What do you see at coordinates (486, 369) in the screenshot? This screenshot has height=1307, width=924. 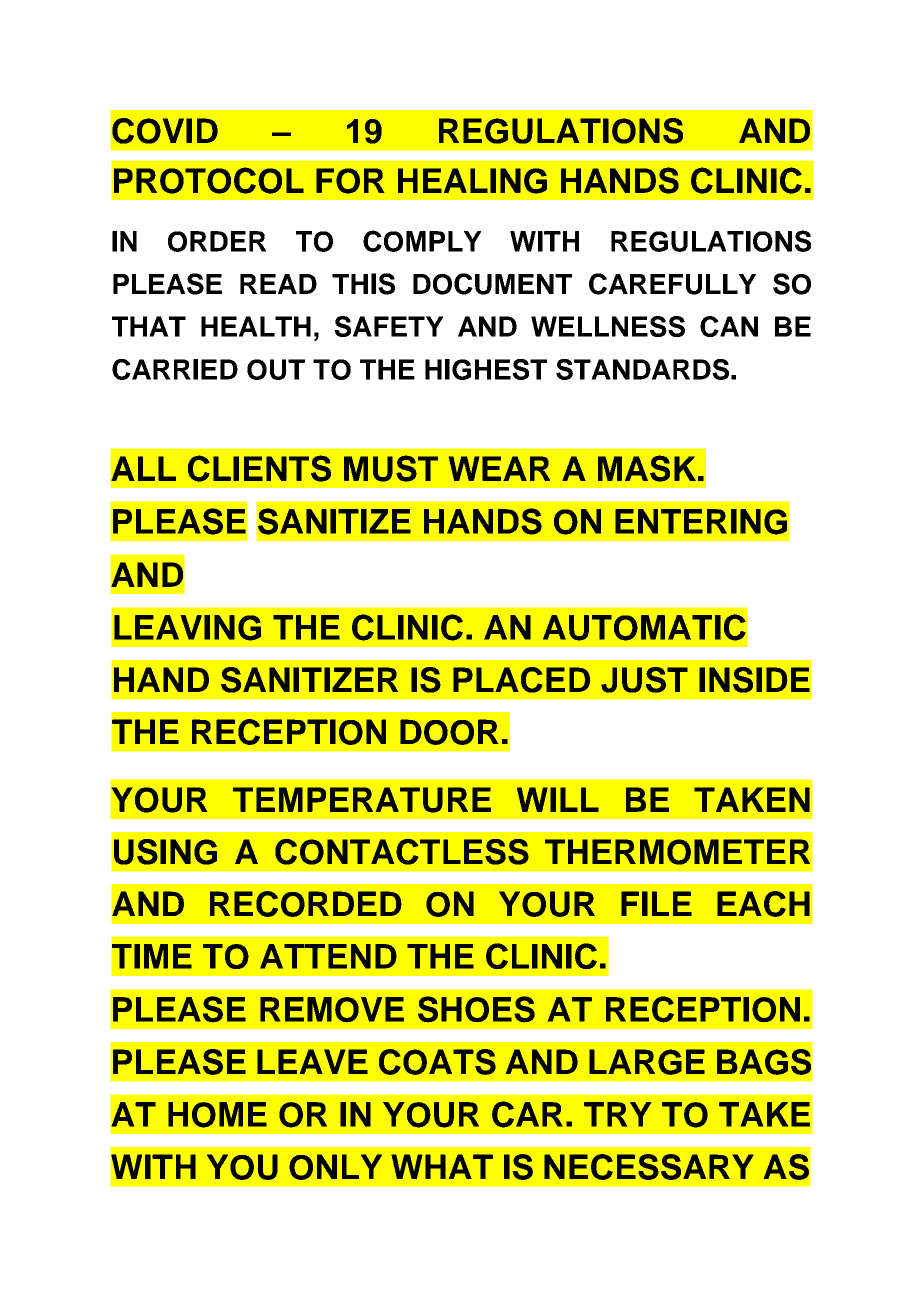 I see `HIGHEST` at bounding box center [486, 369].
